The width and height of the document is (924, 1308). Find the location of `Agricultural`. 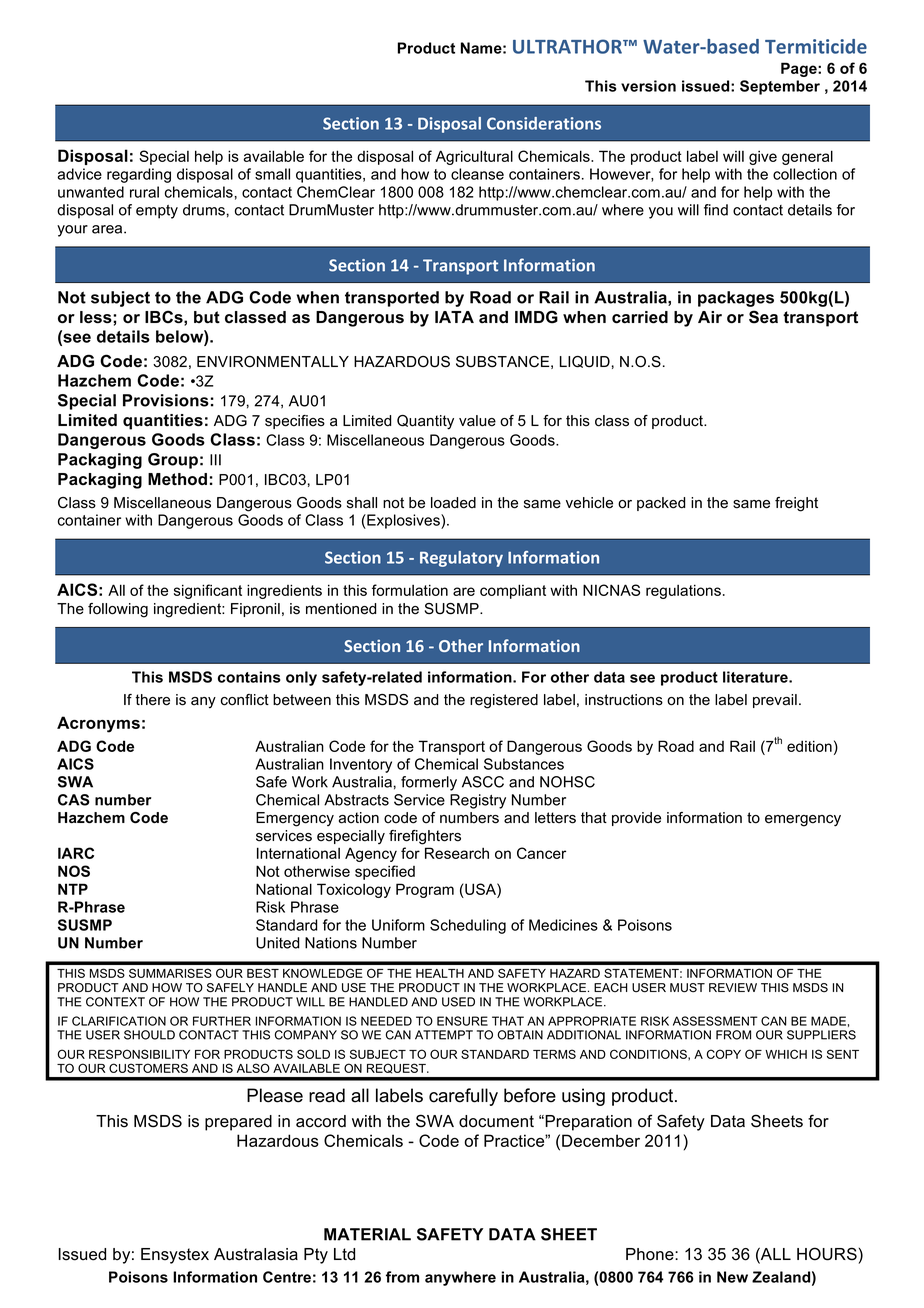

Agricultural is located at coordinates (474, 157).
